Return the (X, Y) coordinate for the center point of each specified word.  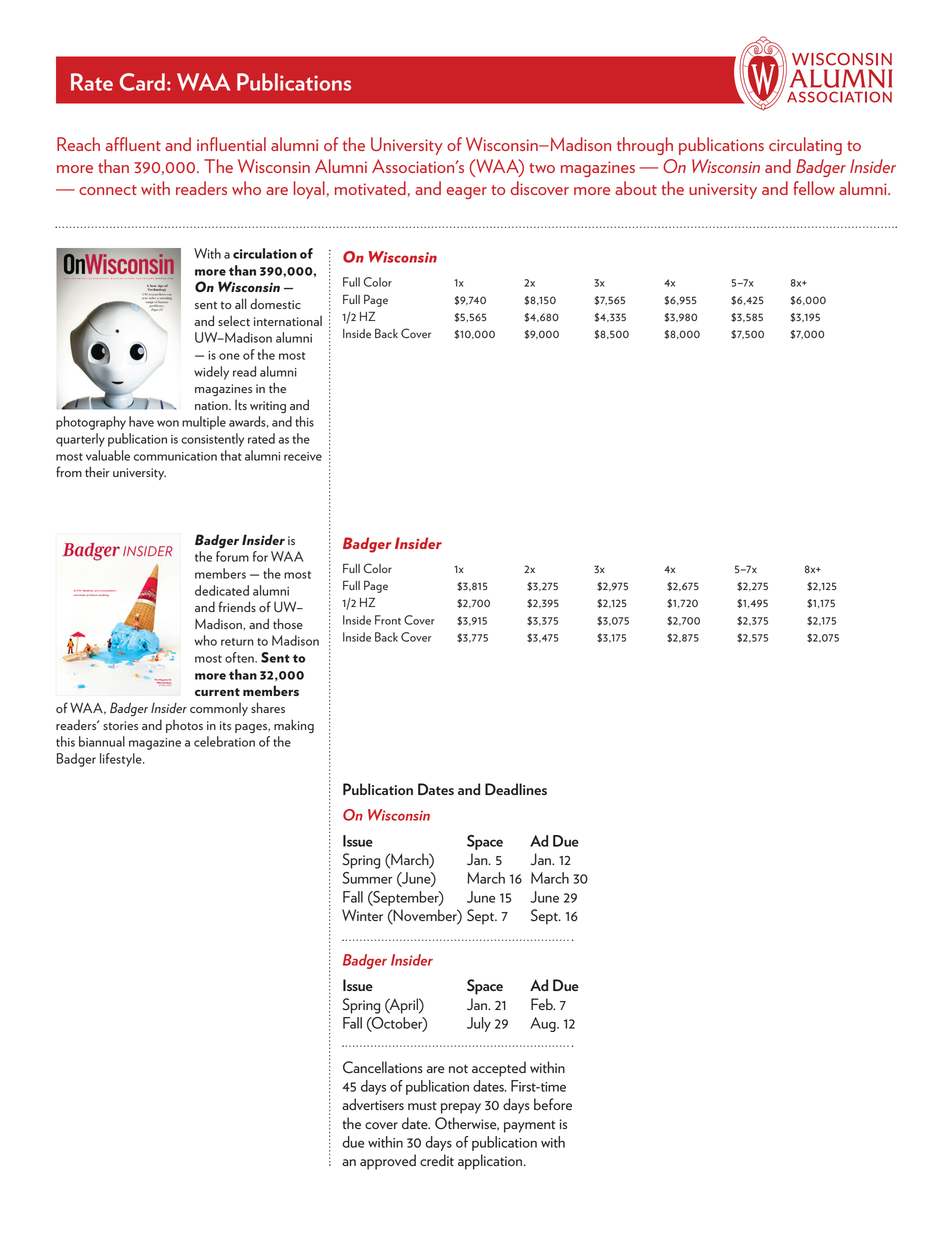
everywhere (108, 592)
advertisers (373, 1104)
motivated (370, 188)
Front (388, 620)
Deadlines (516, 789)
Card (142, 82)
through (645, 146)
